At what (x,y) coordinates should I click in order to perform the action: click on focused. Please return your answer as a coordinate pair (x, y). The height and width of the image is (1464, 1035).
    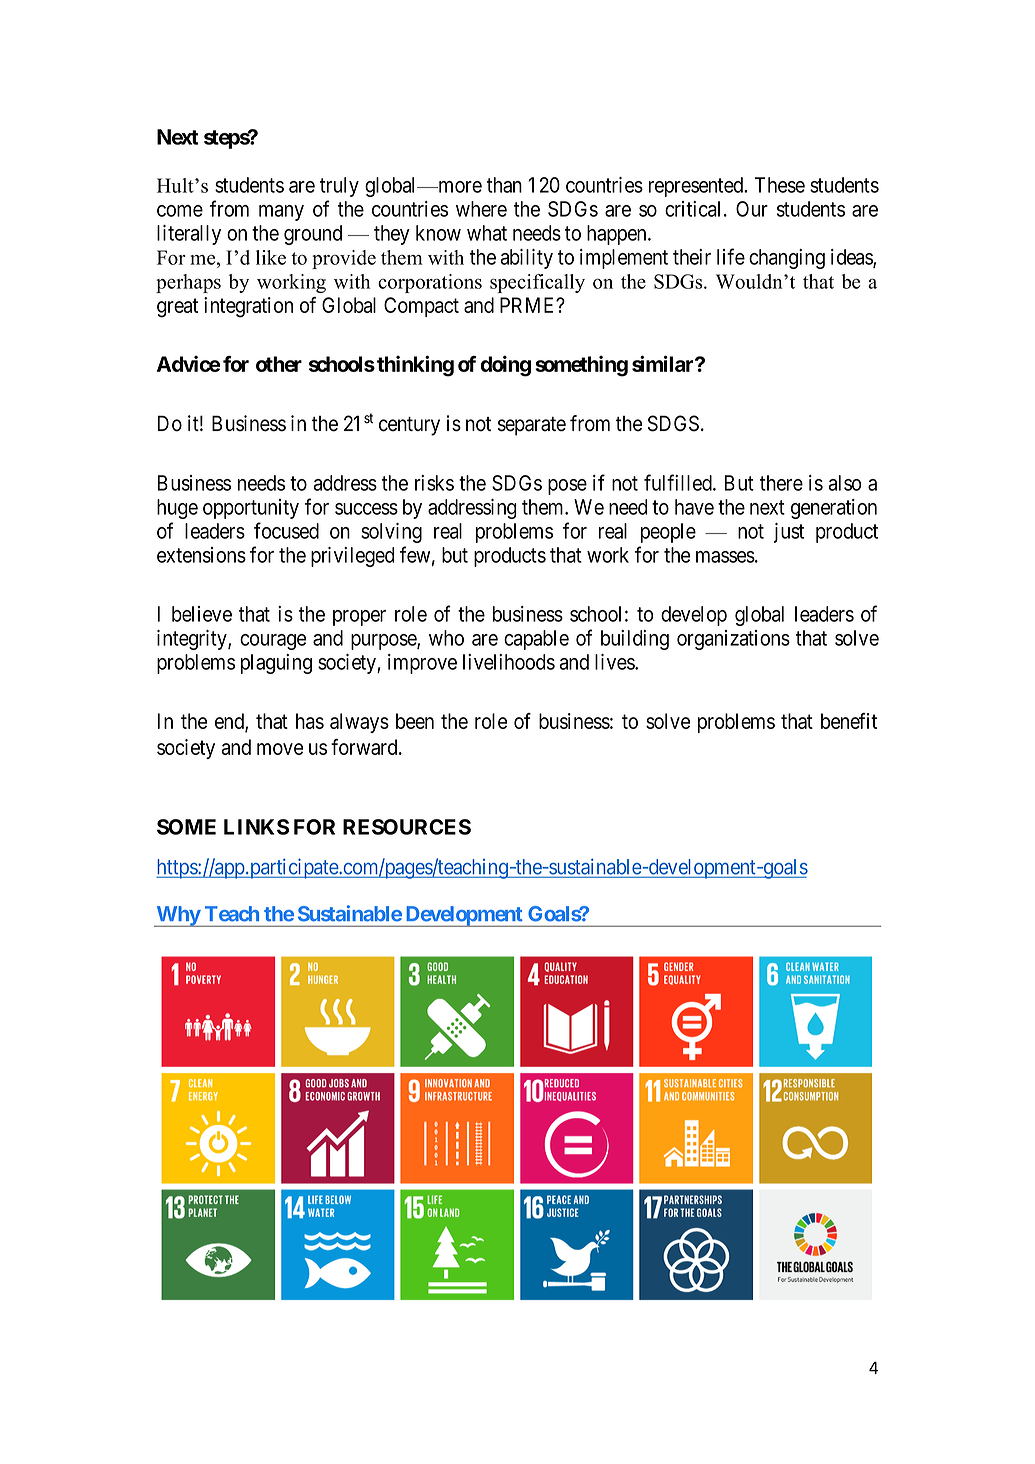
    Looking at the image, I should click on (286, 530).
